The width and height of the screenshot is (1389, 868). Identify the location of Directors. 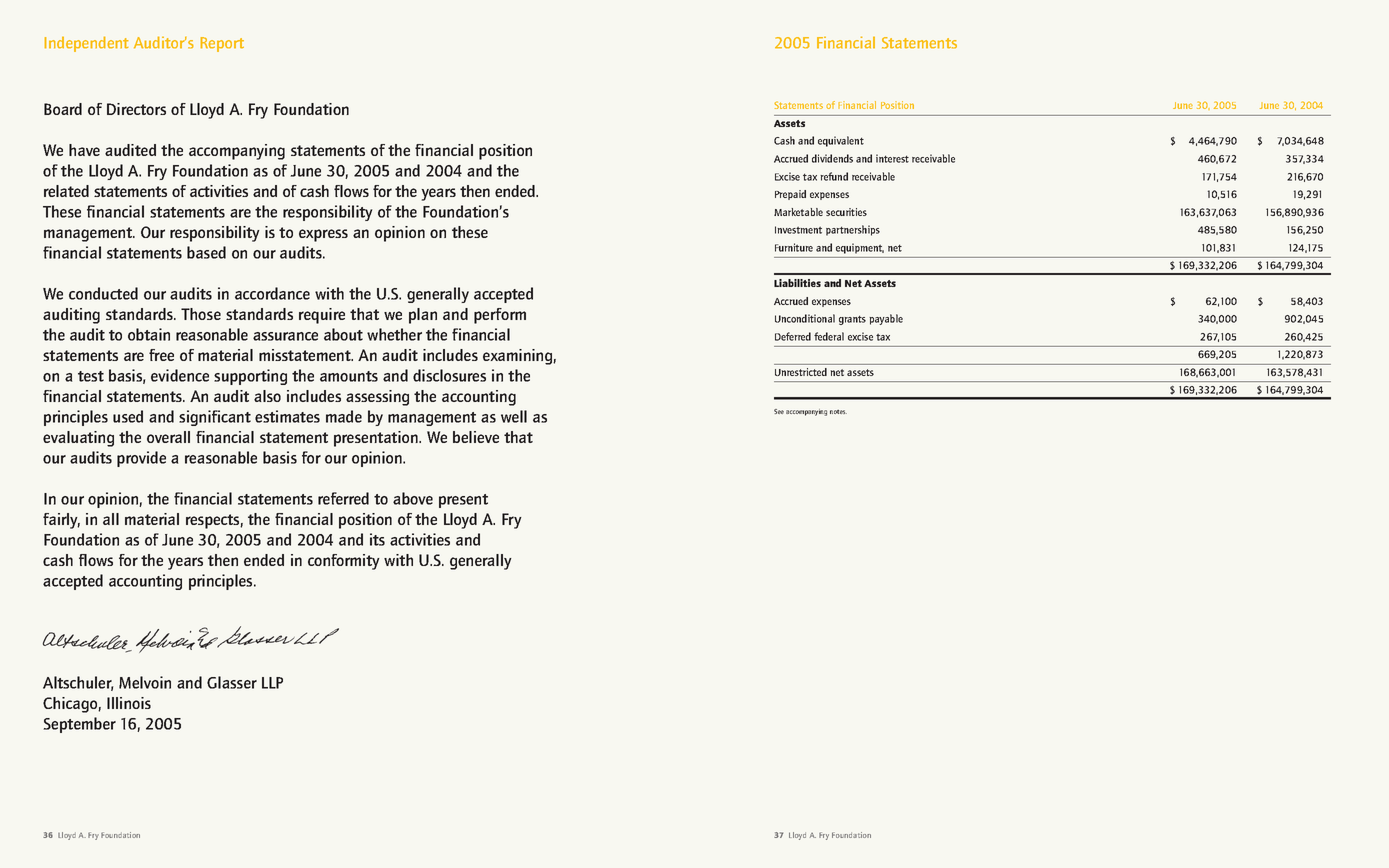
(136, 109).
